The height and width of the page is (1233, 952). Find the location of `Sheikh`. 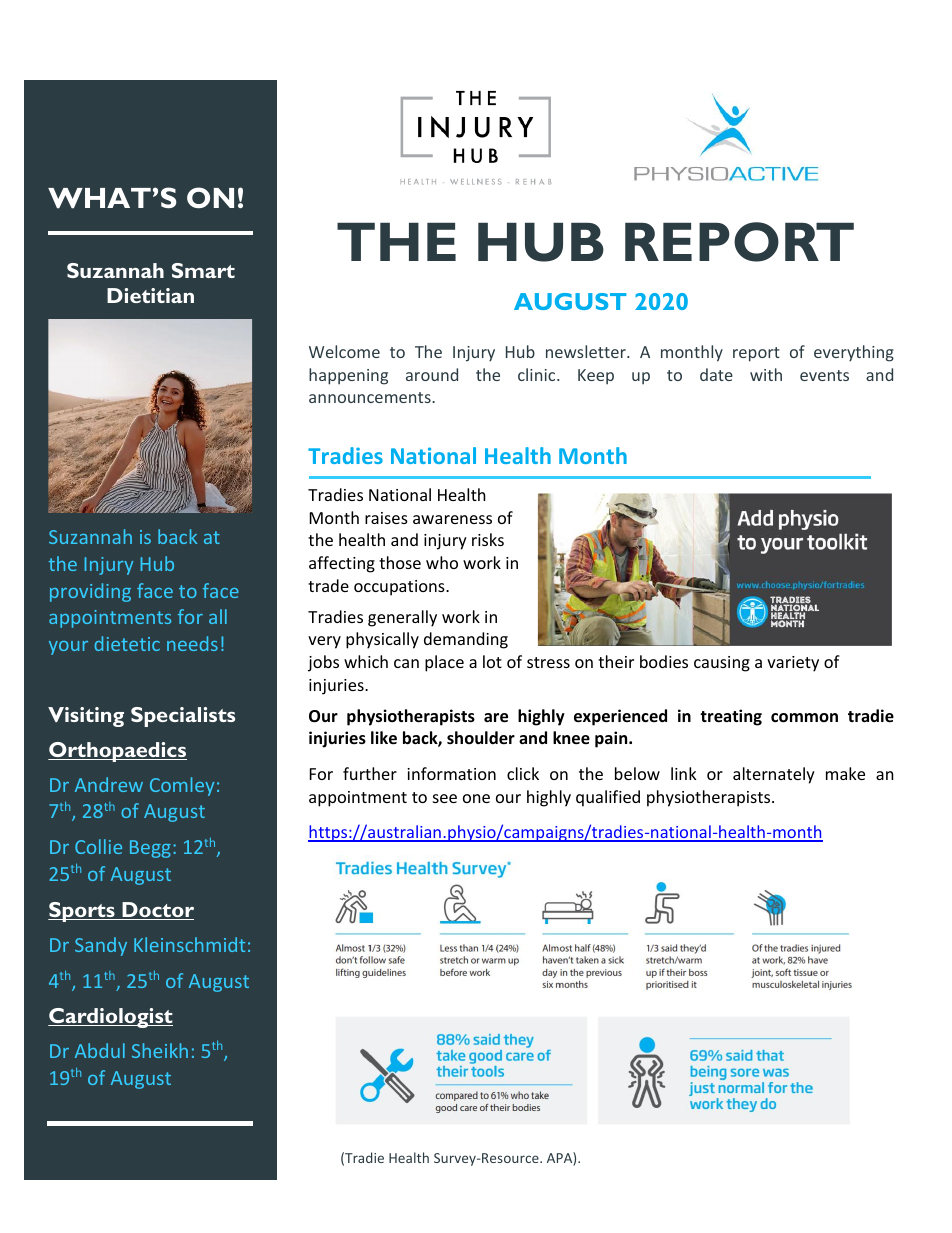

Sheikh is located at coordinates (160, 1050).
